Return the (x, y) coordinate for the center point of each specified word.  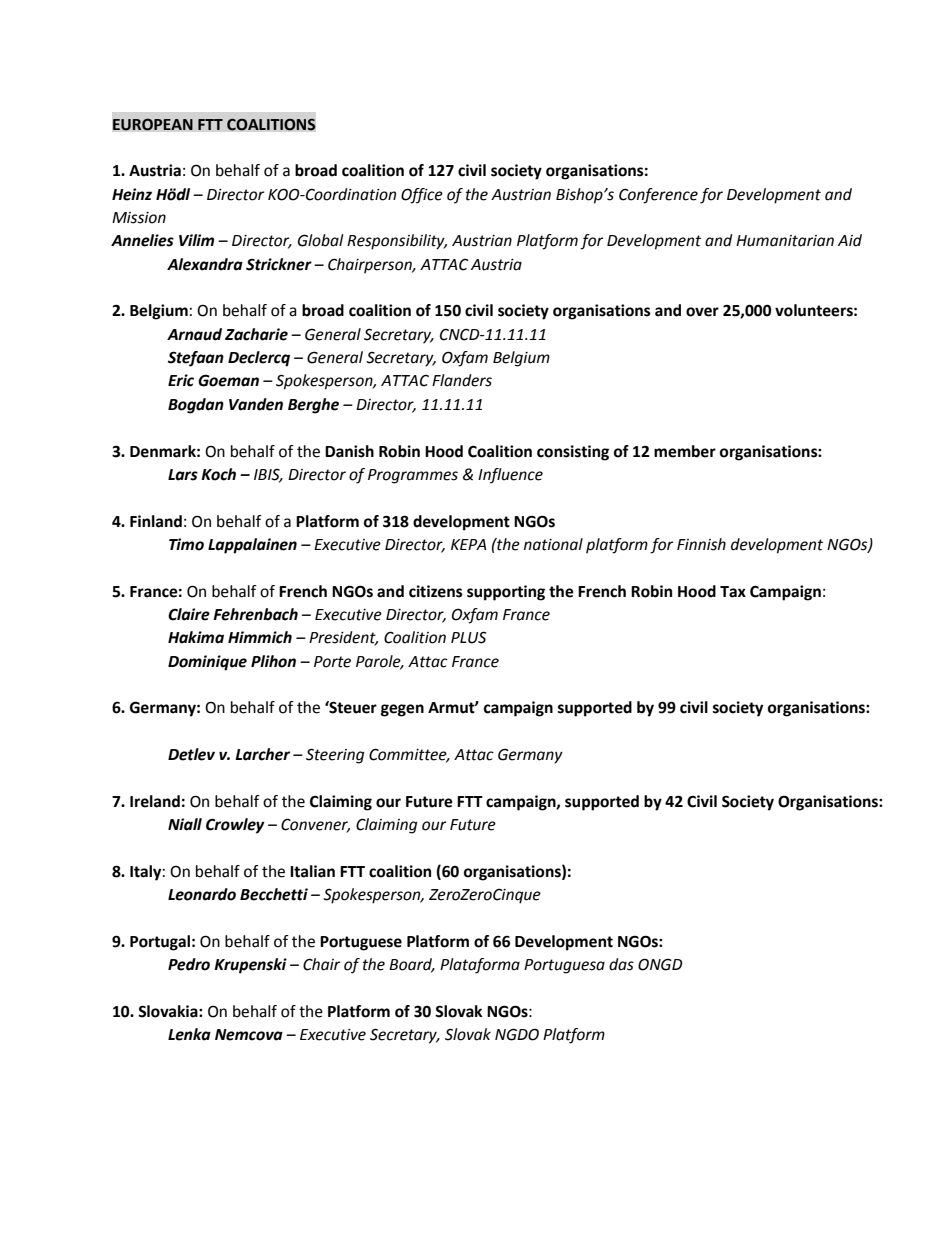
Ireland (155, 801)
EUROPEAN (152, 124)
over (702, 312)
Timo (186, 544)
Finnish (701, 544)
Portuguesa (564, 966)
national (553, 544)
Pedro (189, 964)
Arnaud (194, 334)
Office (422, 196)
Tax (733, 592)
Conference (658, 196)
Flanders (462, 380)
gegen (402, 710)
